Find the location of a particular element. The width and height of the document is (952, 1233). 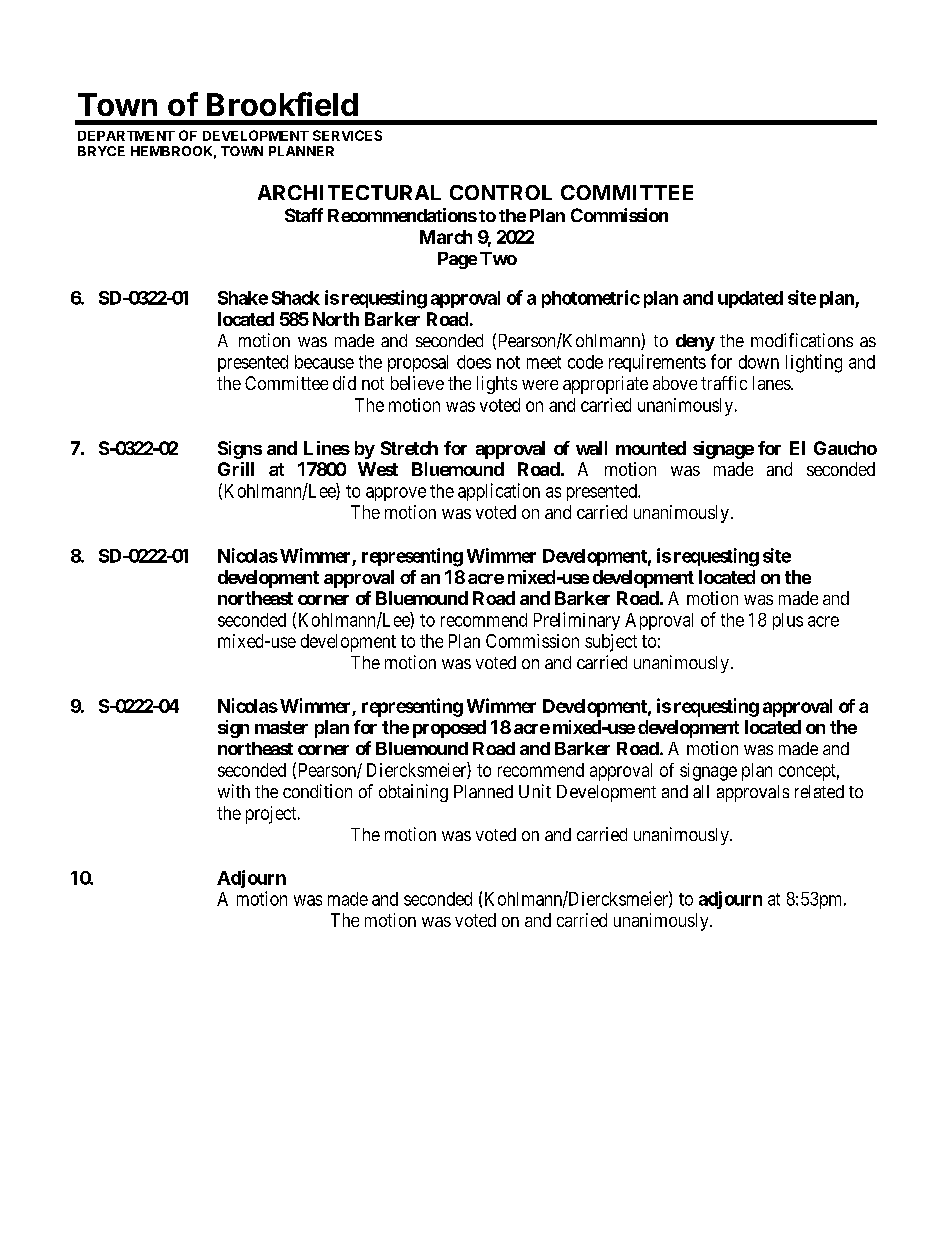

Shack is located at coordinates (296, 298).
